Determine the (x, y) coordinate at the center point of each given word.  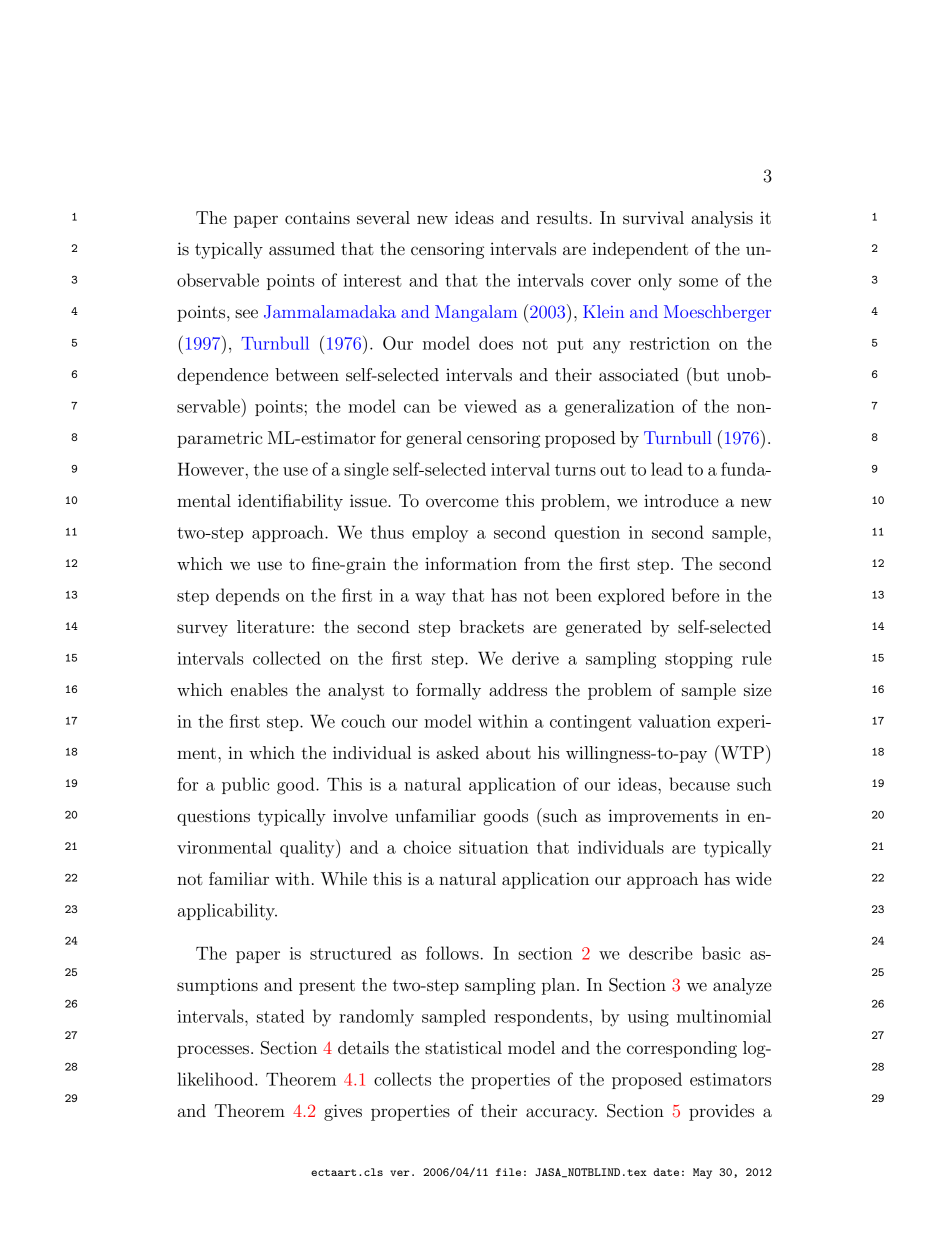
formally (448, 691)
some (698, 282)
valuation (674, 721)
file (508, 1172)
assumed (302, 248)
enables (259, 689)
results (563, 217)
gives (343, 1112)
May (702, 1173)
